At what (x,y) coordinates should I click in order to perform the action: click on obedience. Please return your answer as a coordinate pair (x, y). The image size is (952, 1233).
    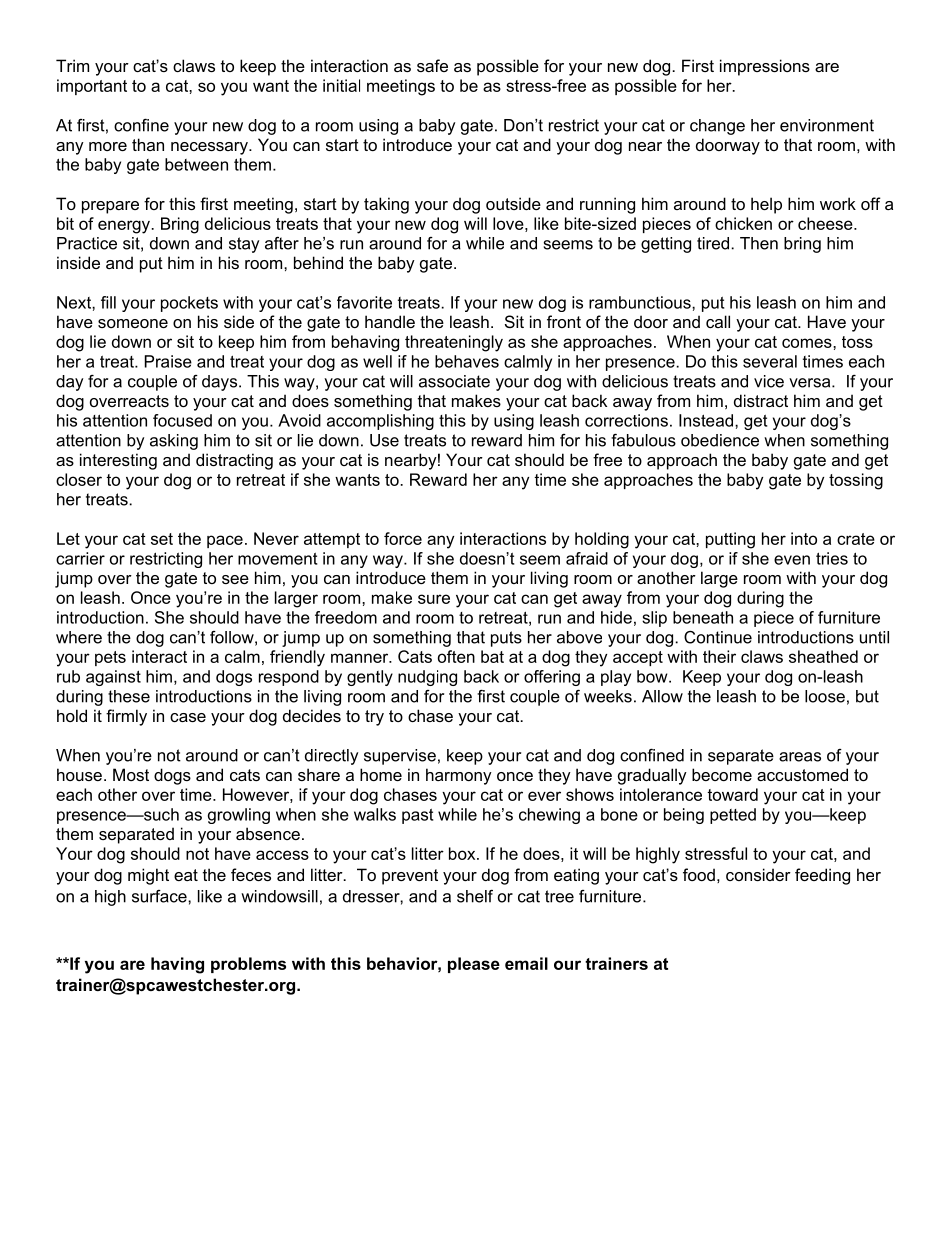
    Looking at the image, I should click on (720, 440).
